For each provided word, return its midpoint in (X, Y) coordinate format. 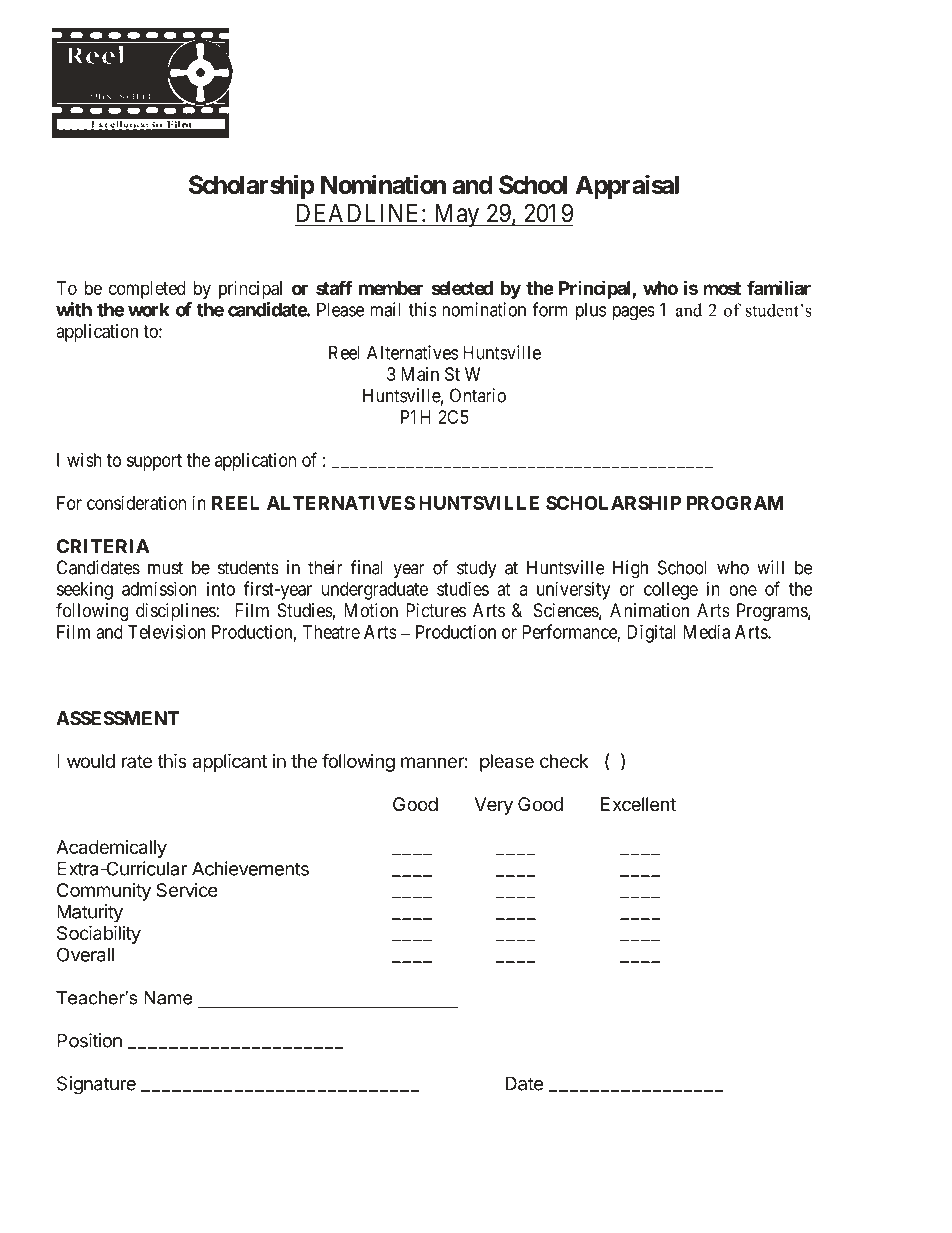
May (456, 215)
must (165, 568)
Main (420, 374)
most (722, 288)
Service (187, 890)
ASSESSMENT (117, 718)
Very (494, 806)
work (149, 309)
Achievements (250, 868)
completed (147, 290)
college (671, 591)
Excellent (638, 804)
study (477, 569)
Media (707, 631)
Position (89, 1040)
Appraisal (627, 186)
